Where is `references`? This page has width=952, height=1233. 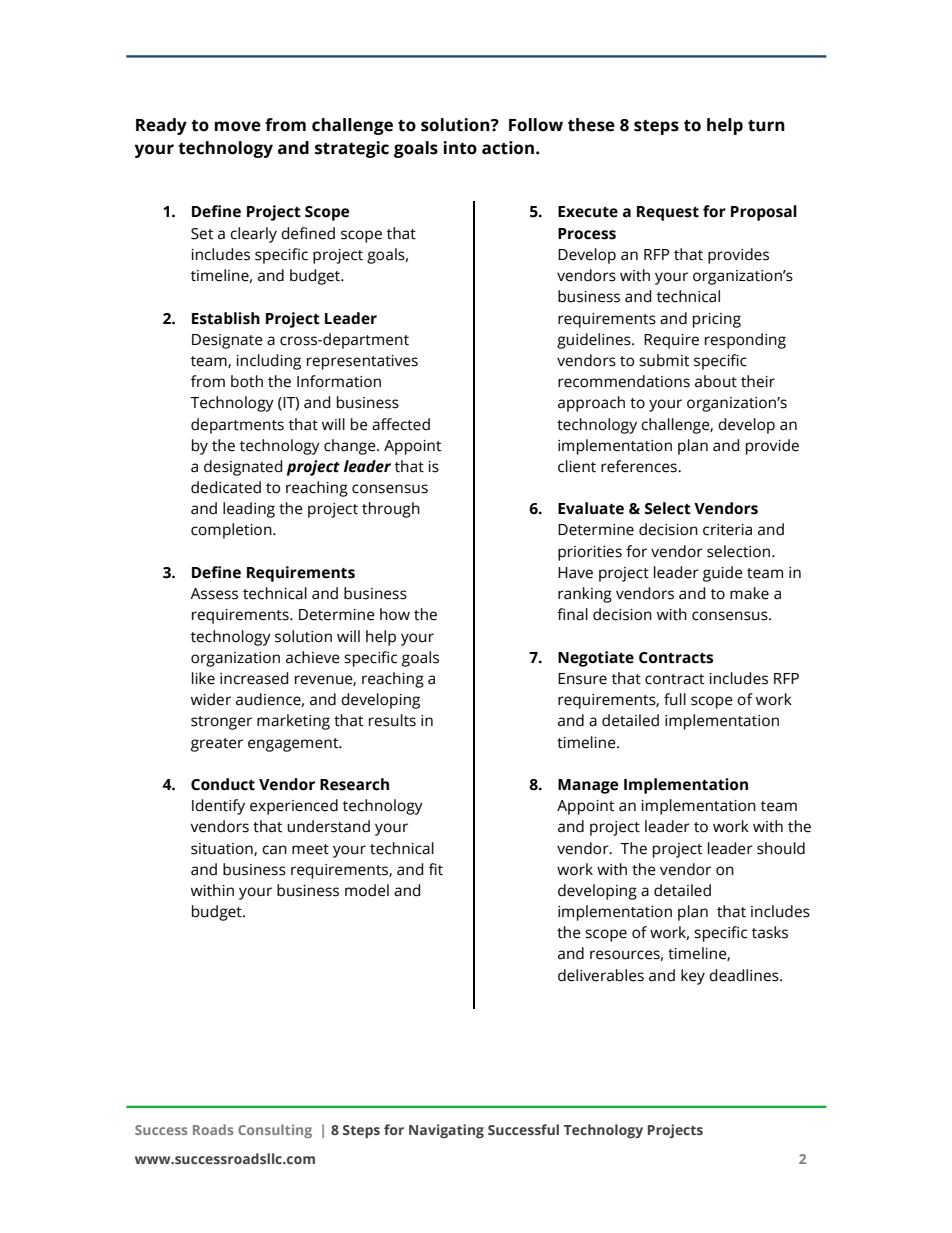
references is located at coordinates (640, 466).
